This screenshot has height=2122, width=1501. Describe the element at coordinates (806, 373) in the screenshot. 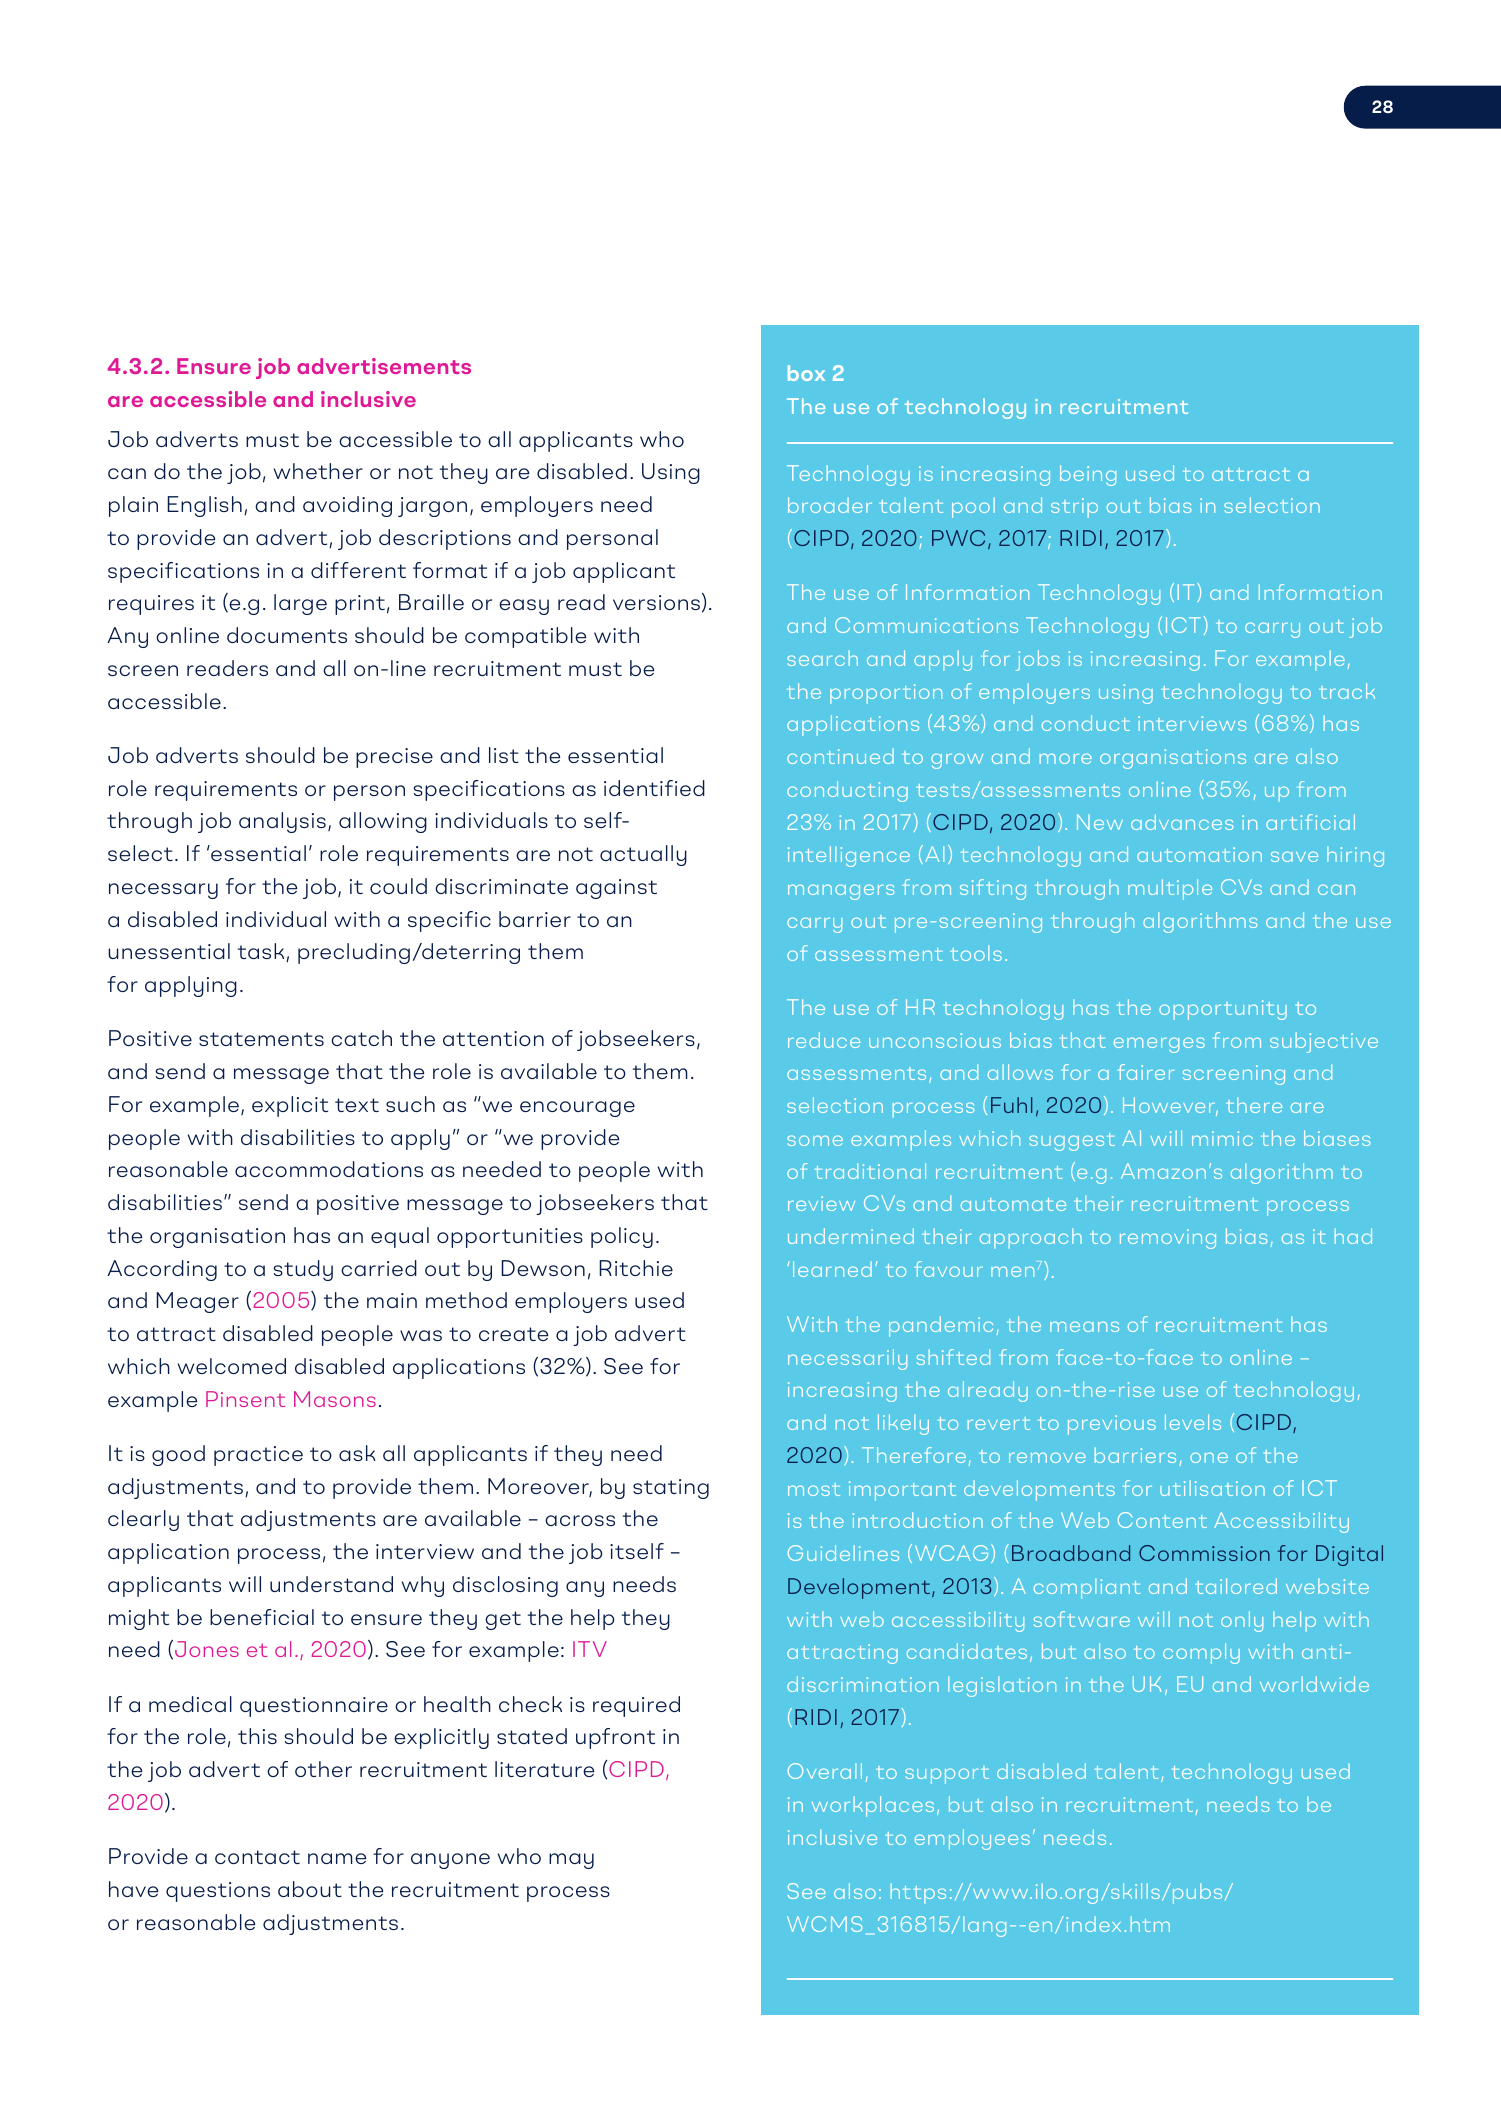

I see `box` at that location.
